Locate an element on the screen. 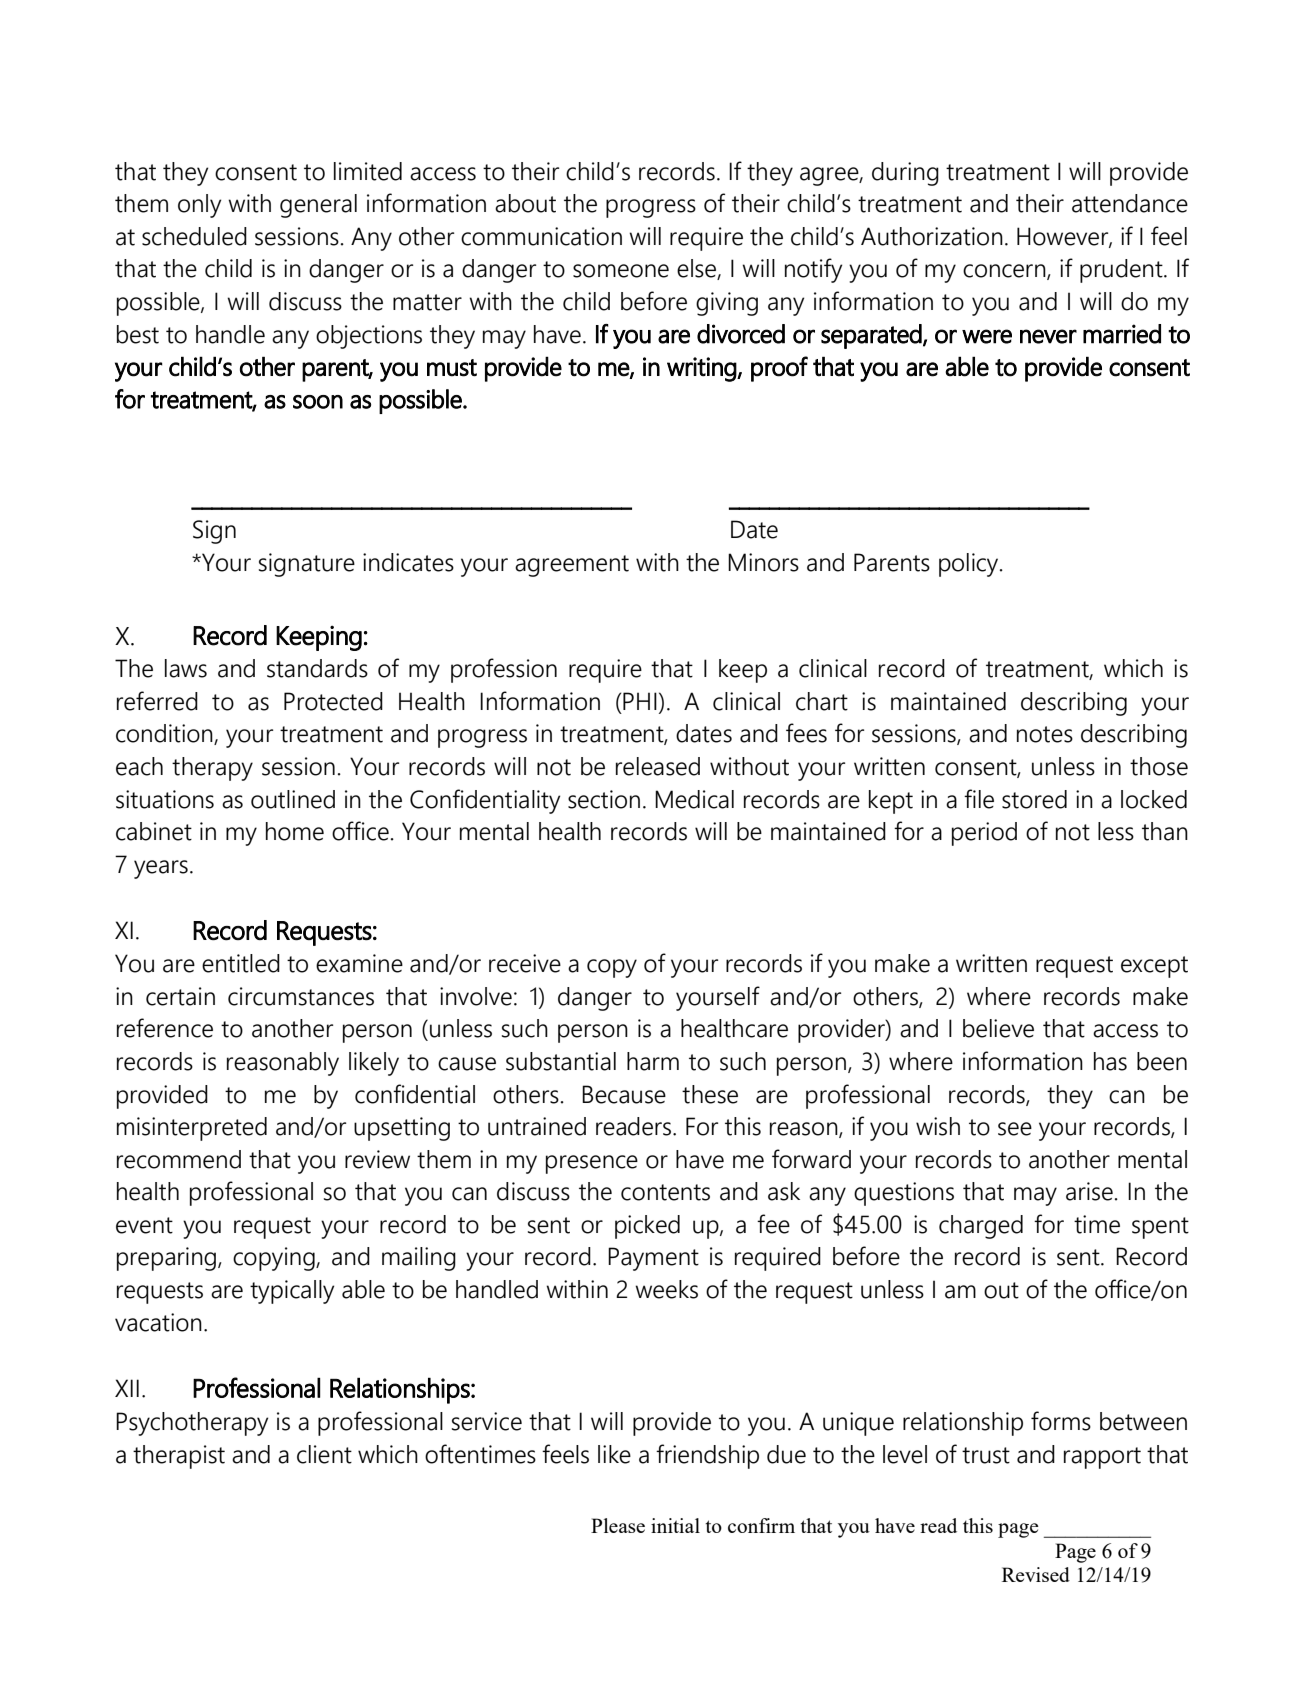 The image size is (1305, 1688). Please is located at coordinates (618, 1525).
